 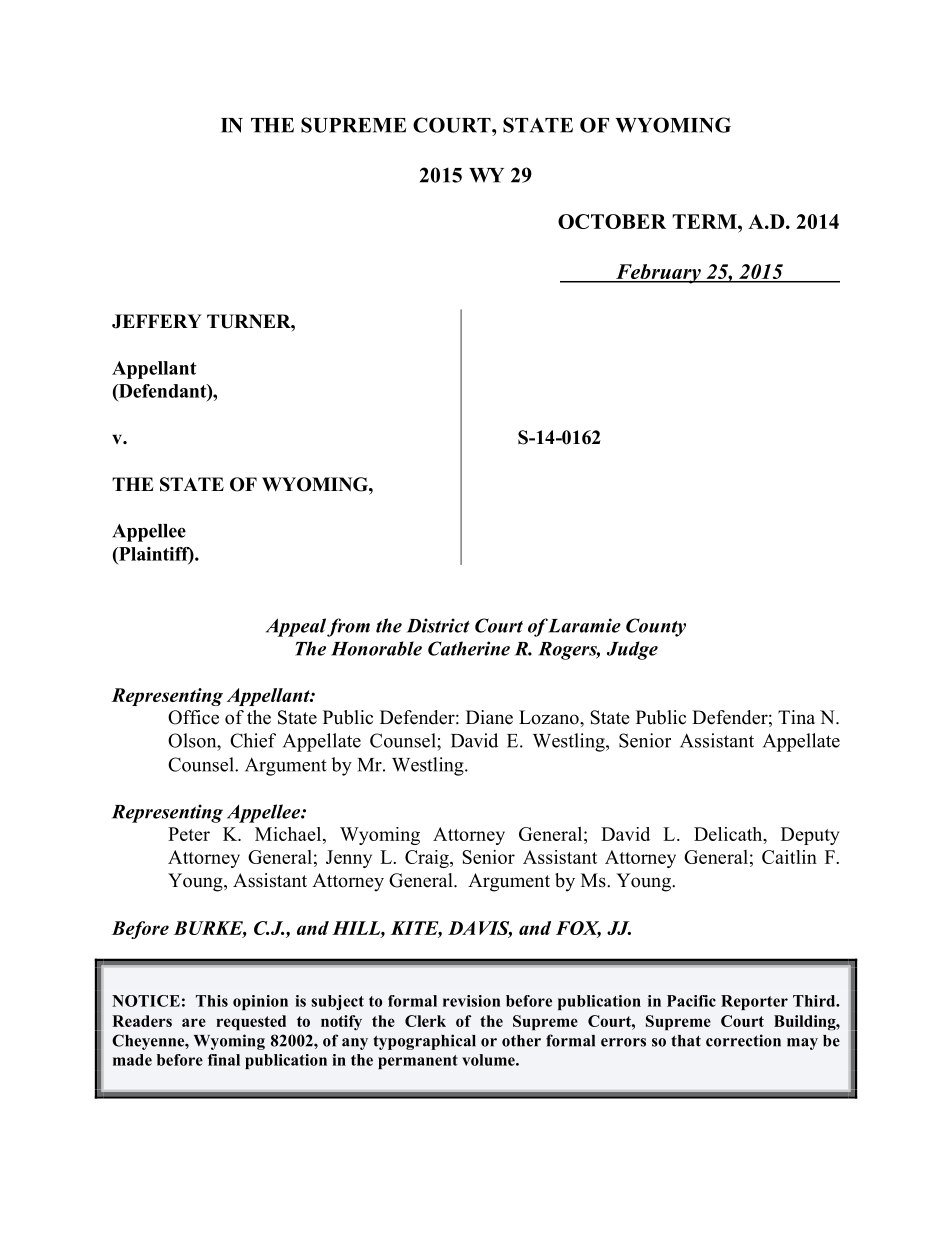 I want to click on District, so click(x=438, y=625).
